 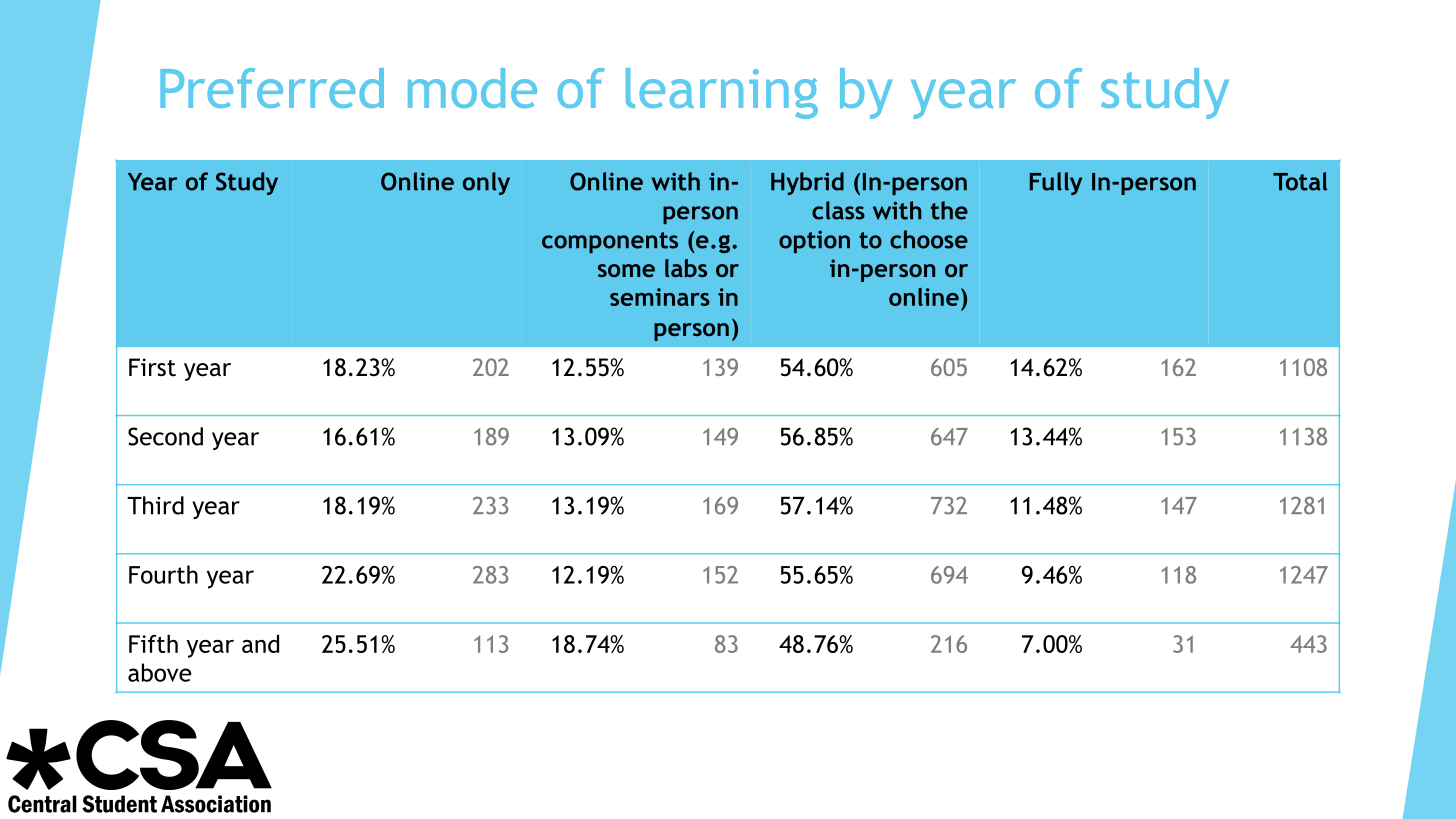 What do you see at coordinates (686, 268) in the image?
I see `labs` at bounding box center [686, 268].
